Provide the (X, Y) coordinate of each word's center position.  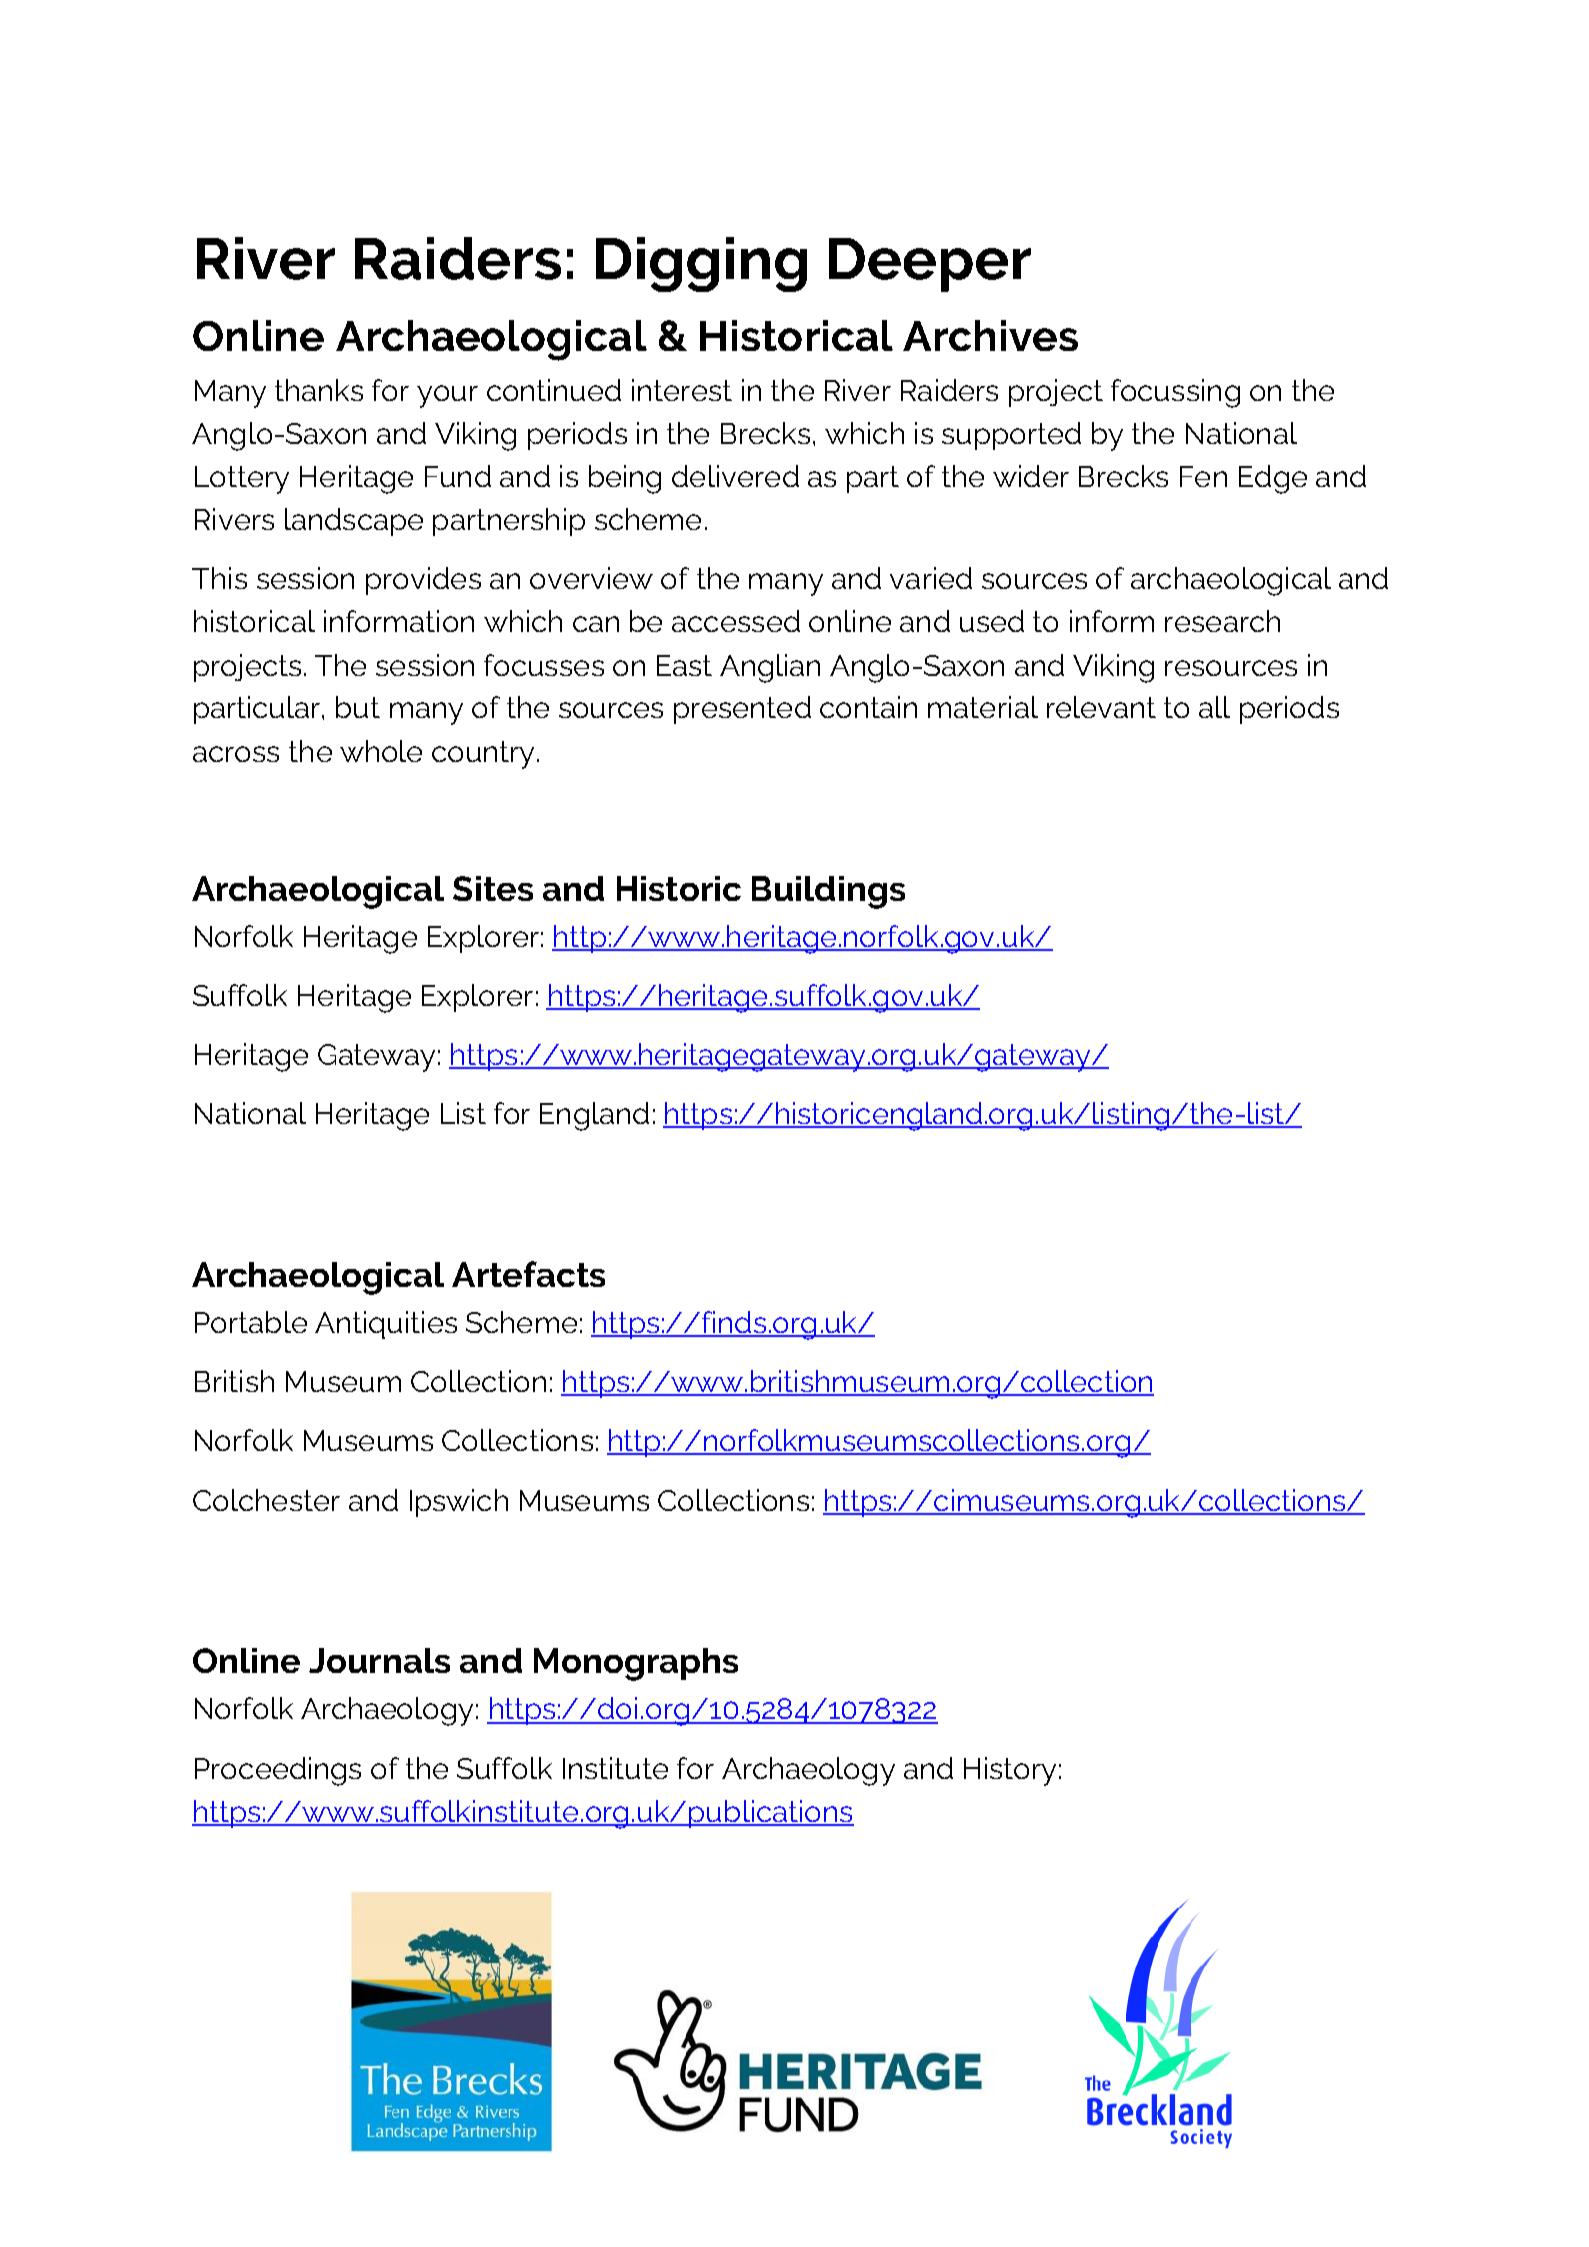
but (358, 707)
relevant (1101, 707)
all (1214, 707)
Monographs (636, 1664)
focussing (1175, 393)
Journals (379, 1660)
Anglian (770, 668)
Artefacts (528, 1274)
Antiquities (386, 1325)
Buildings (828, 892)
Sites (493, 888)
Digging (701, 264)
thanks (319, 390)
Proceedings (278, 1771)
